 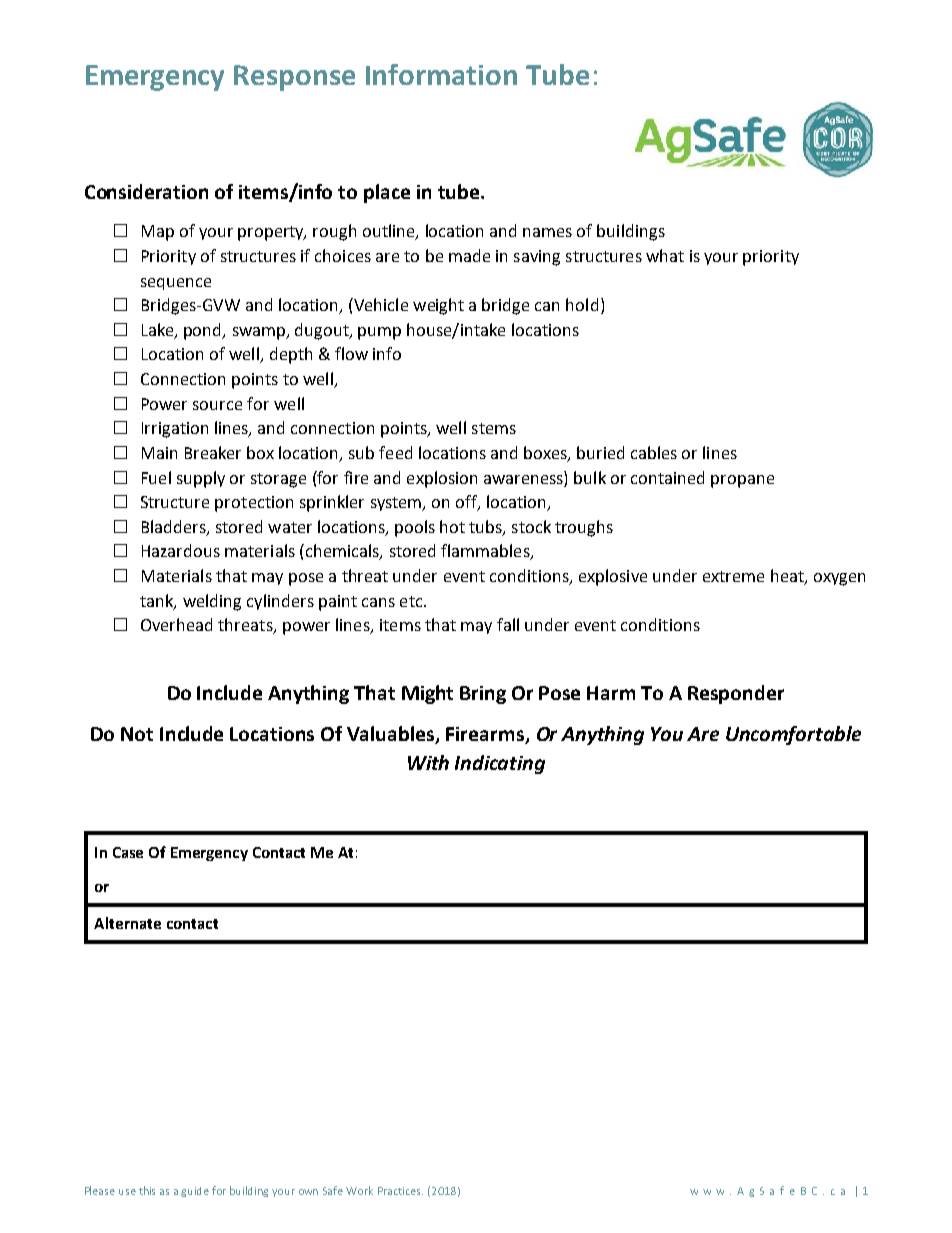 What do you see at coordinates (733, 576) in the screenshot?
I see `extreme` at bounding box center [733, 576].
